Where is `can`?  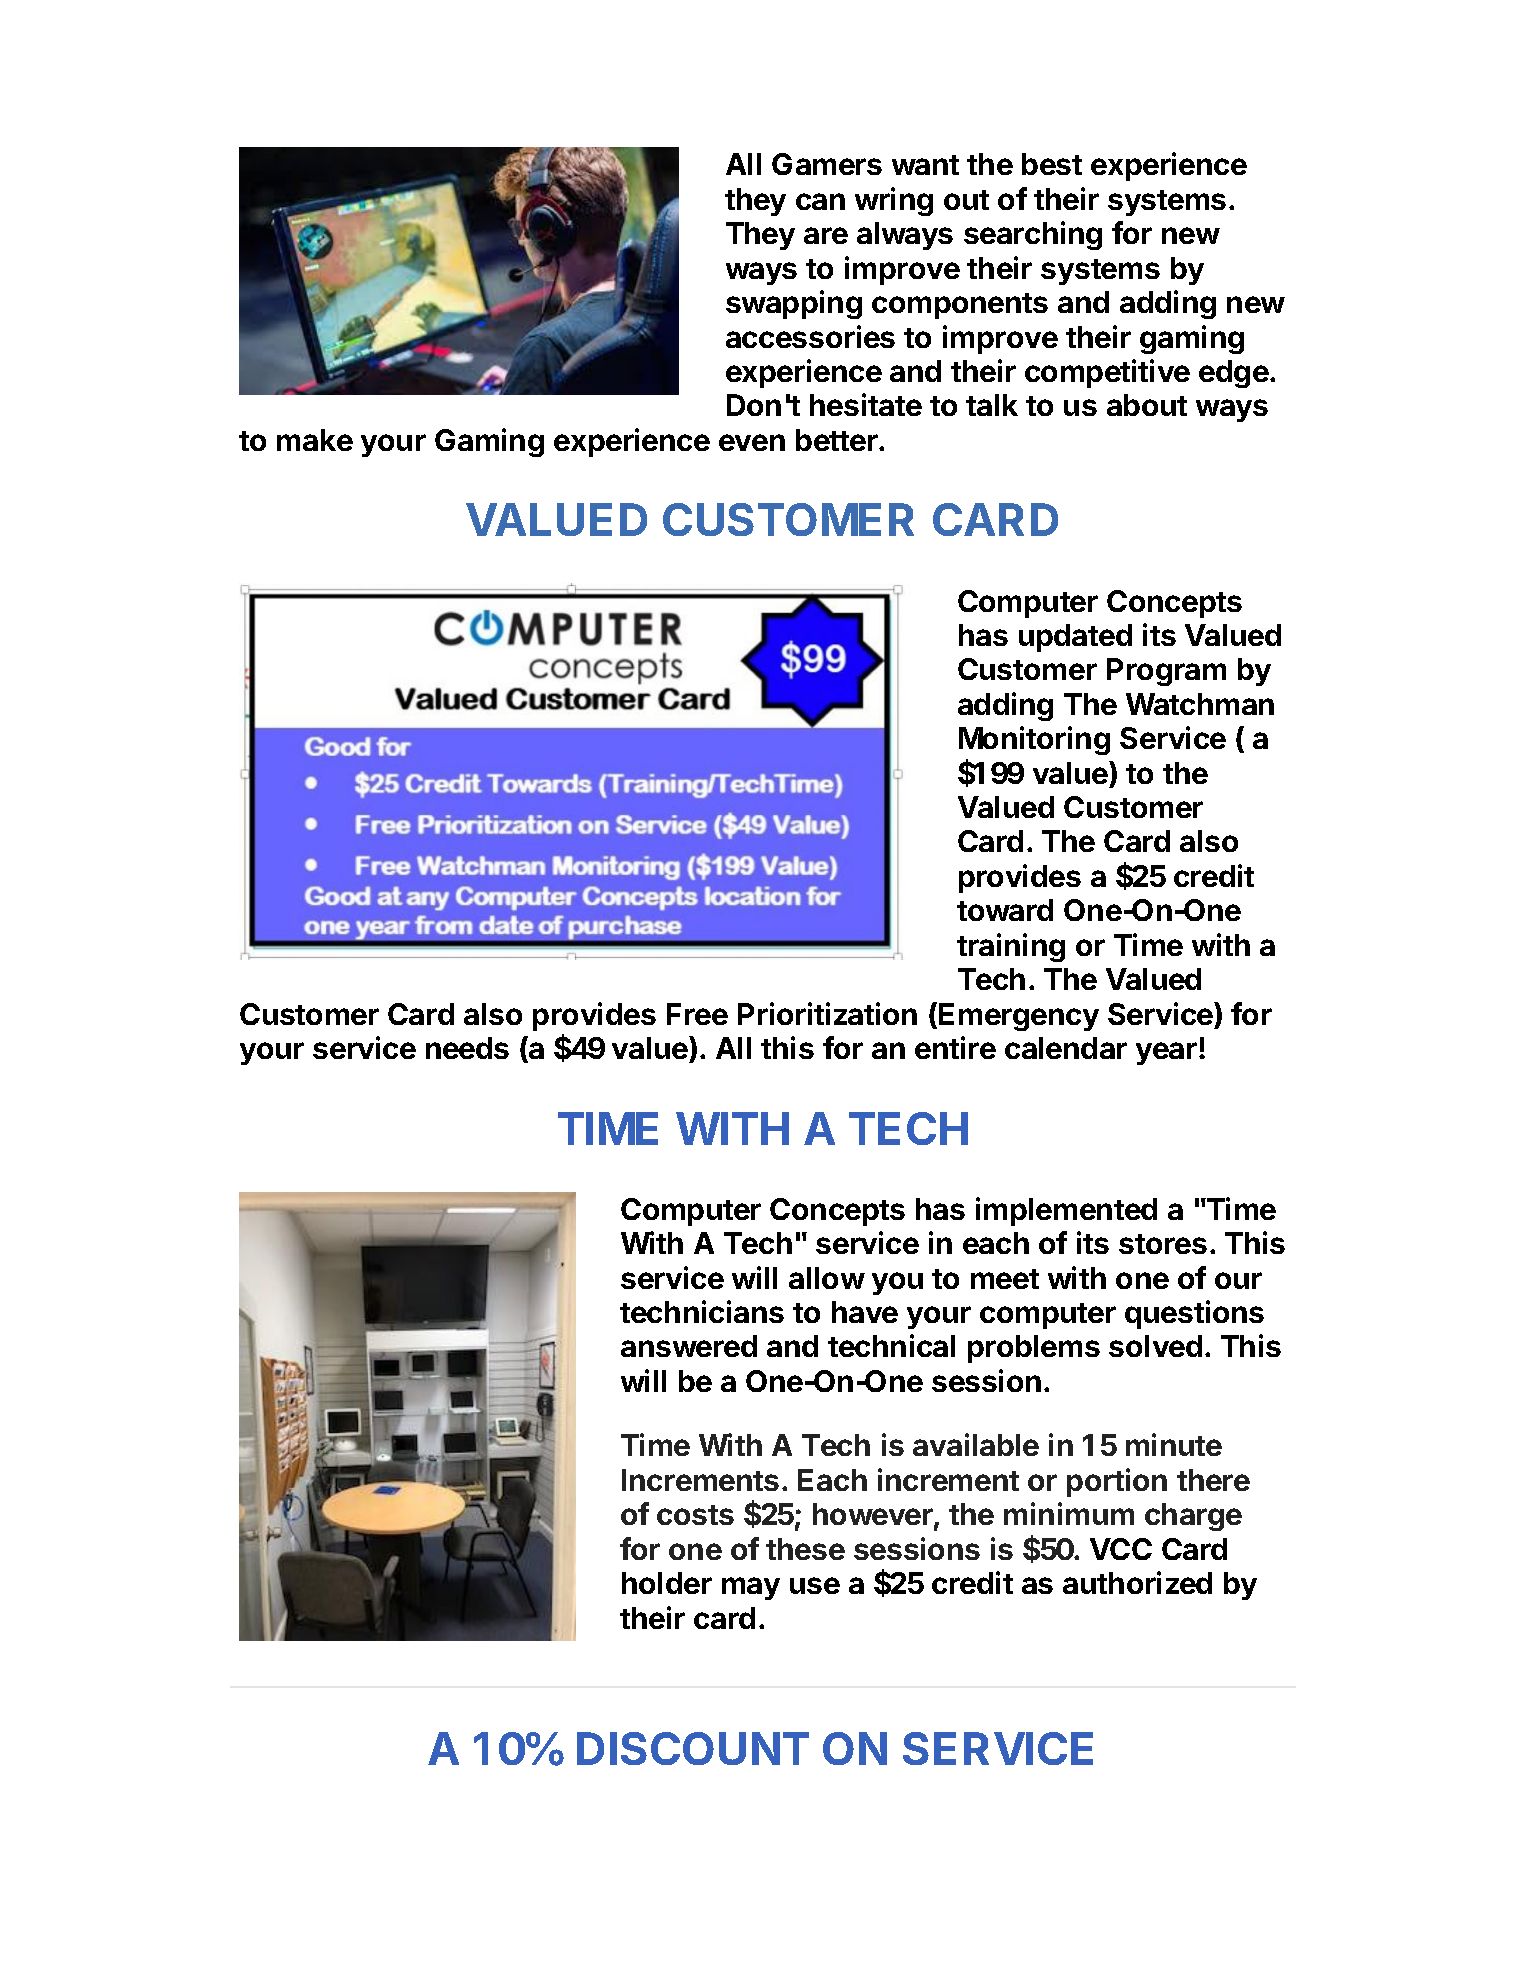 can is located at coordinates (820, 201).
